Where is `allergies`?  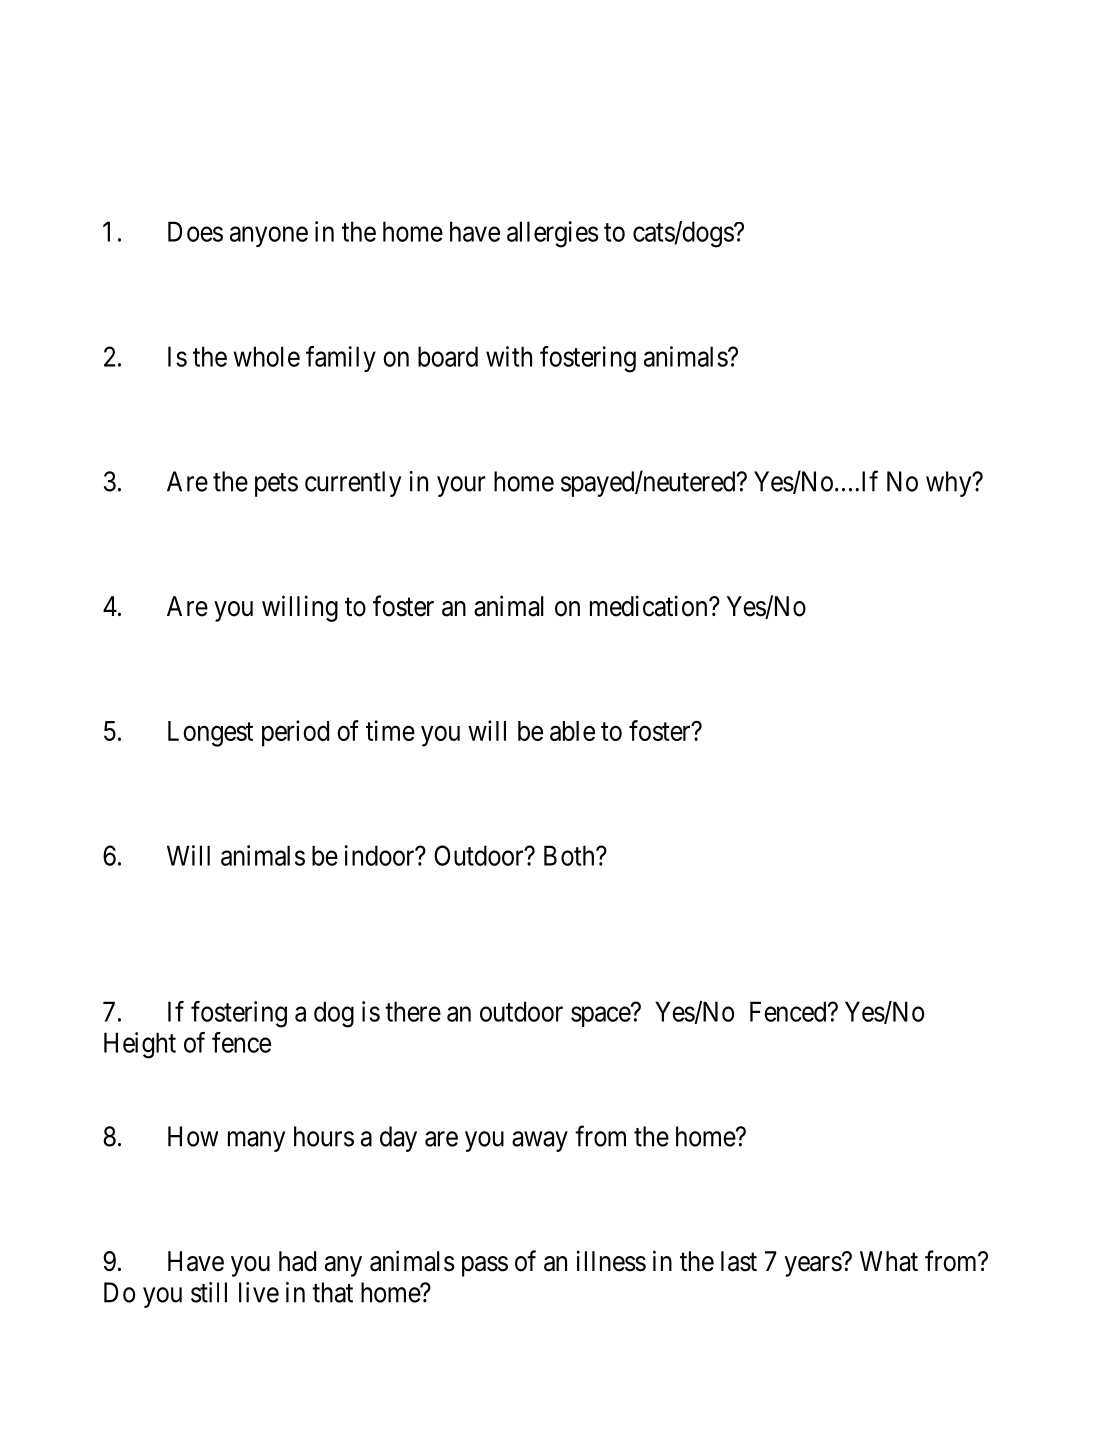 allergies is located at coordinates (553, 234).
